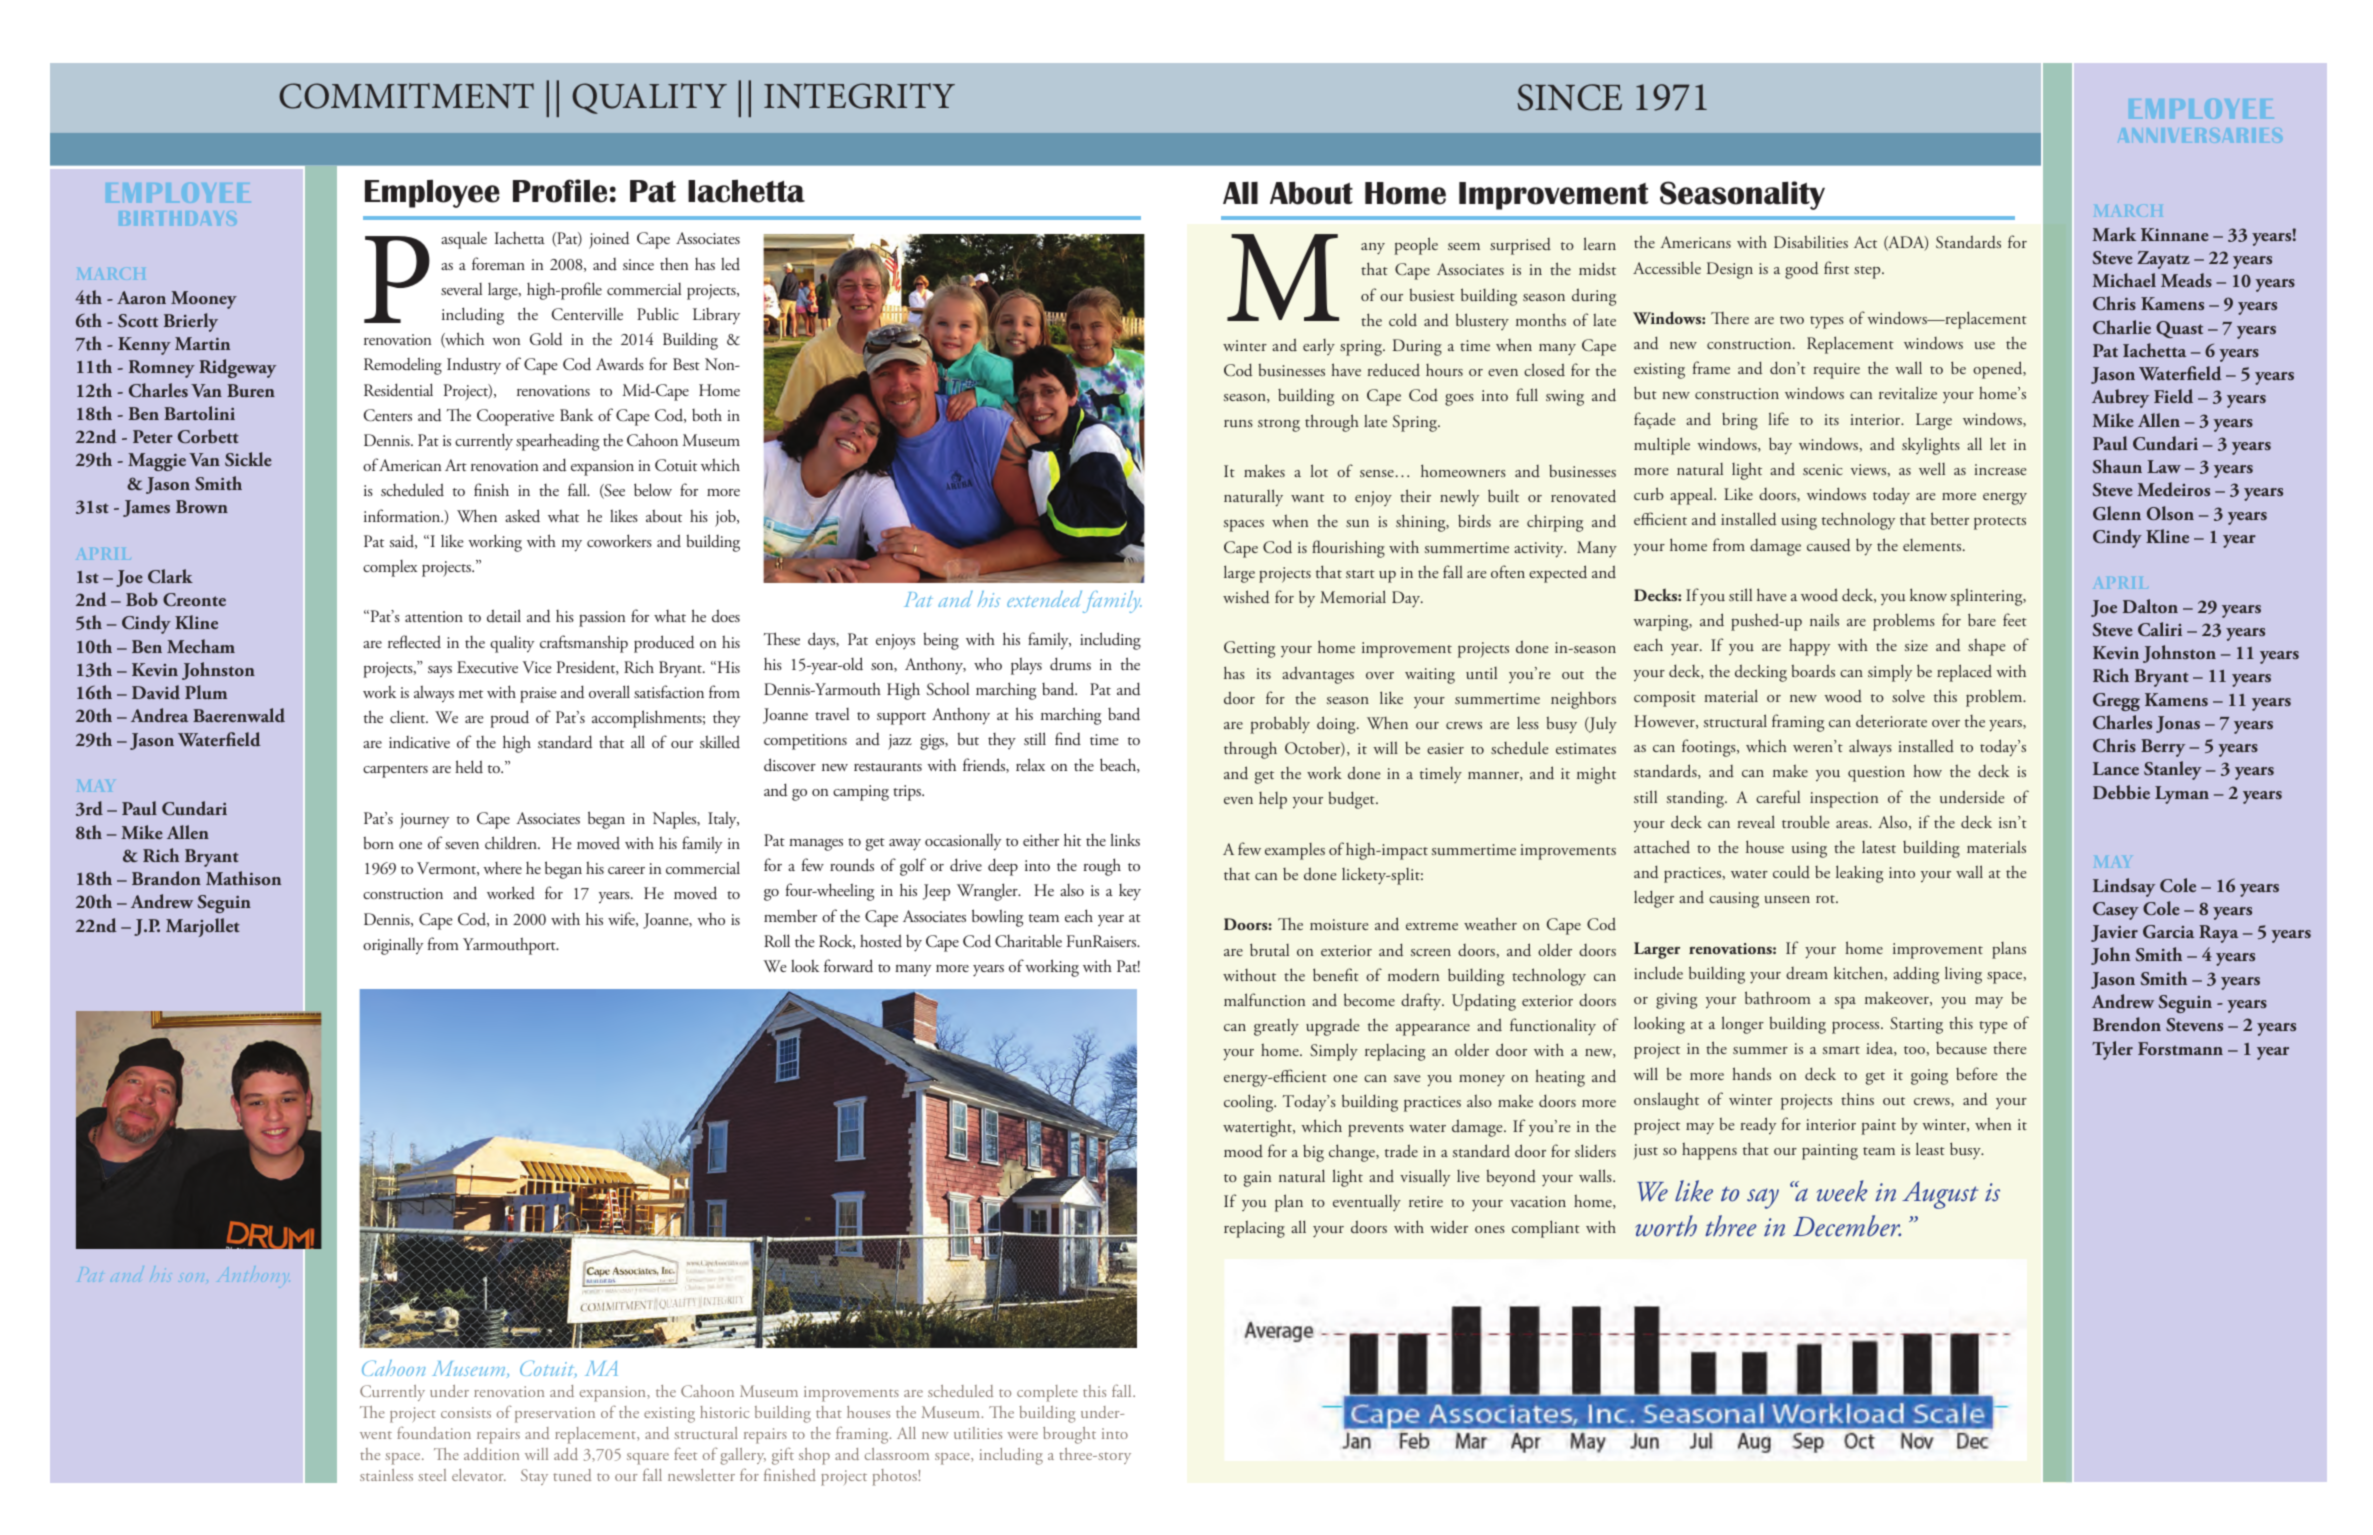 The image size is (2373, 1535). I want to click on complex, so click(390, 568).
